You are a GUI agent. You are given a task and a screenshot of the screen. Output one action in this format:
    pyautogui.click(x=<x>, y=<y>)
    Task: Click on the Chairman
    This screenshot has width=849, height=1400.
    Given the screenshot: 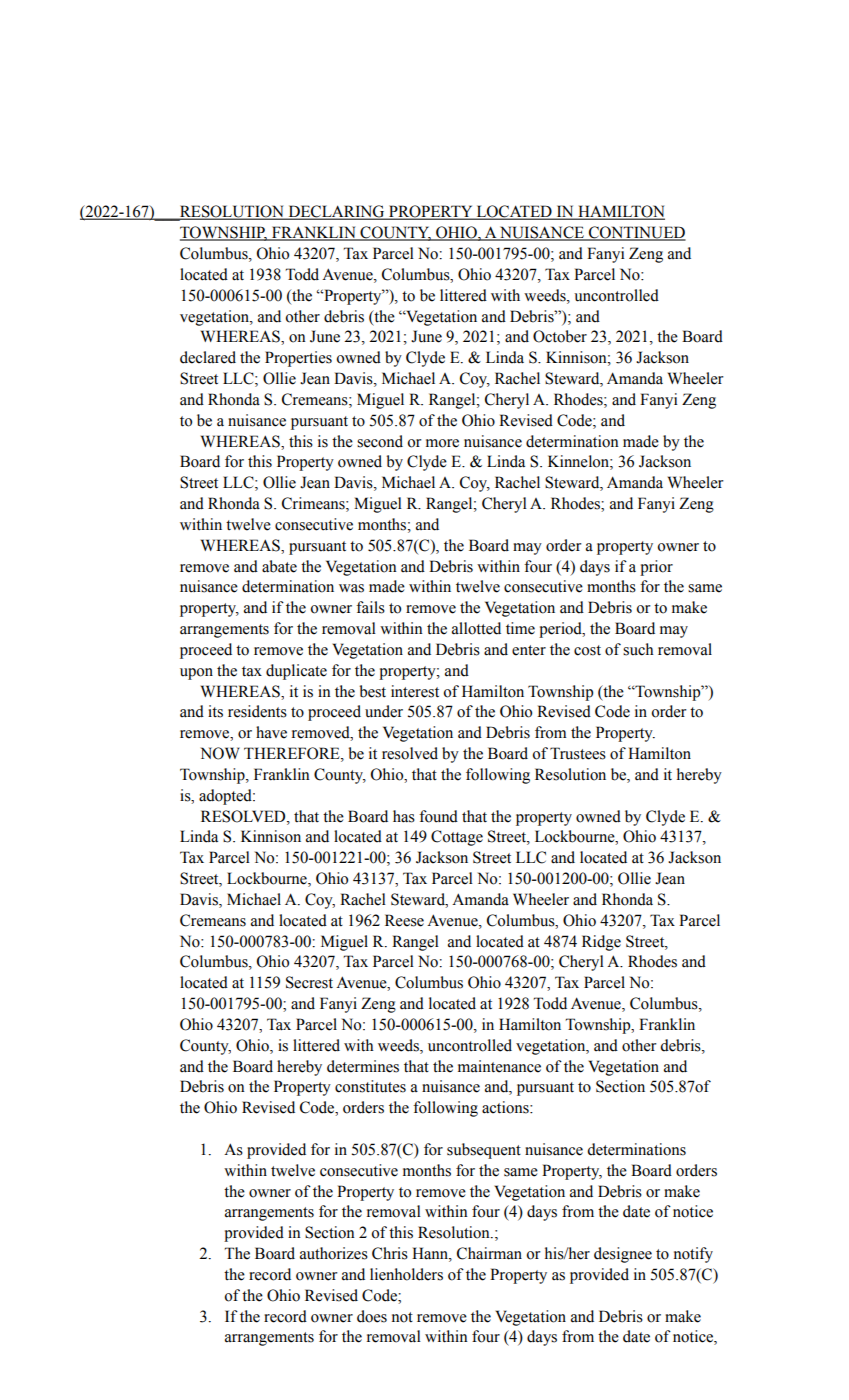 What is the action you would take?
    pyautogui.click(x=489, y=1253)
